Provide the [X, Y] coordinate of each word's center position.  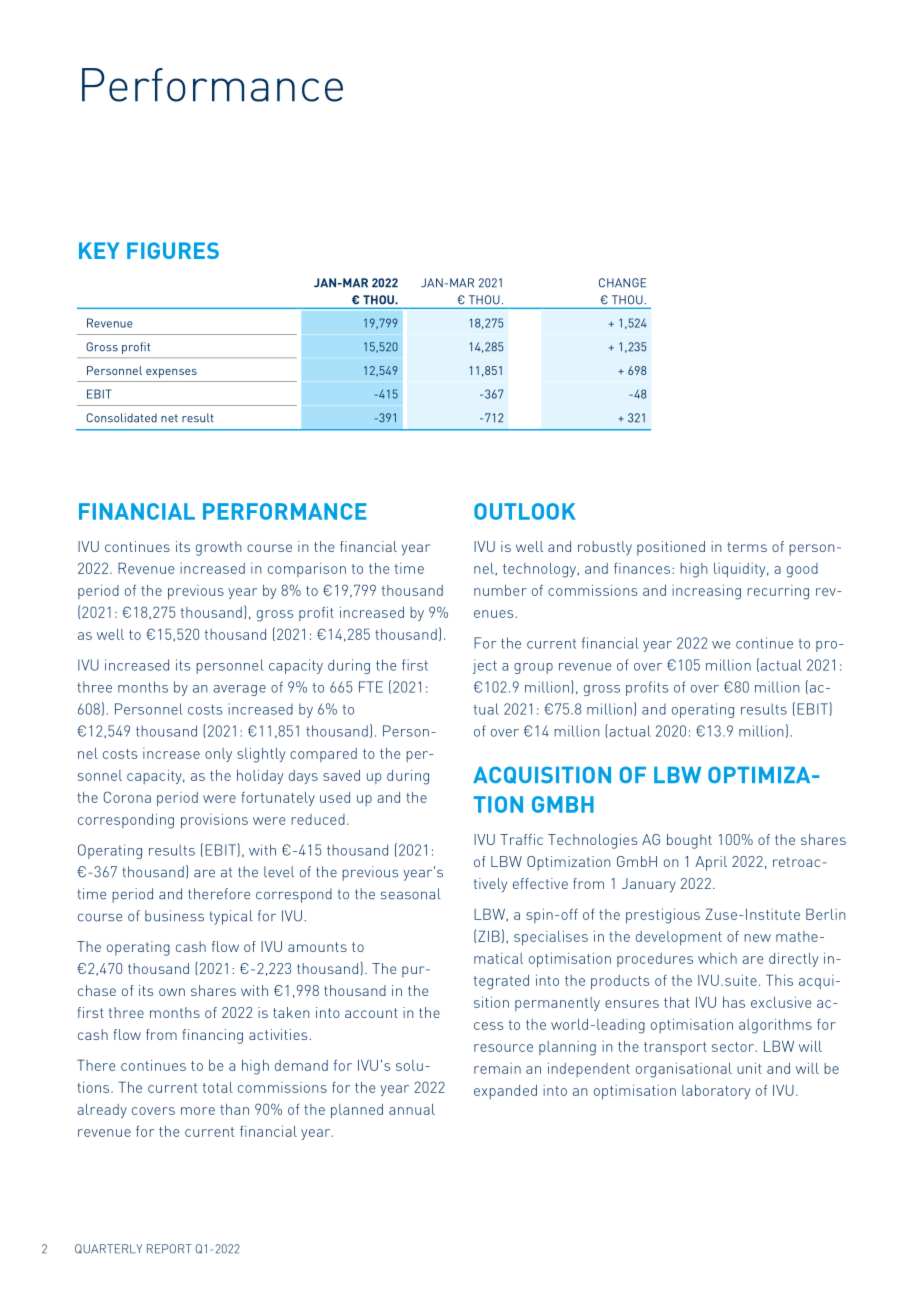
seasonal [410, 894]
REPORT [169, 1249]
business [174, 916]
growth [219, 548]
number [500, 590]
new [757, 938]
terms [747, 547]
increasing [706, 592]
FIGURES [173, 250]
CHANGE [622, 283]
